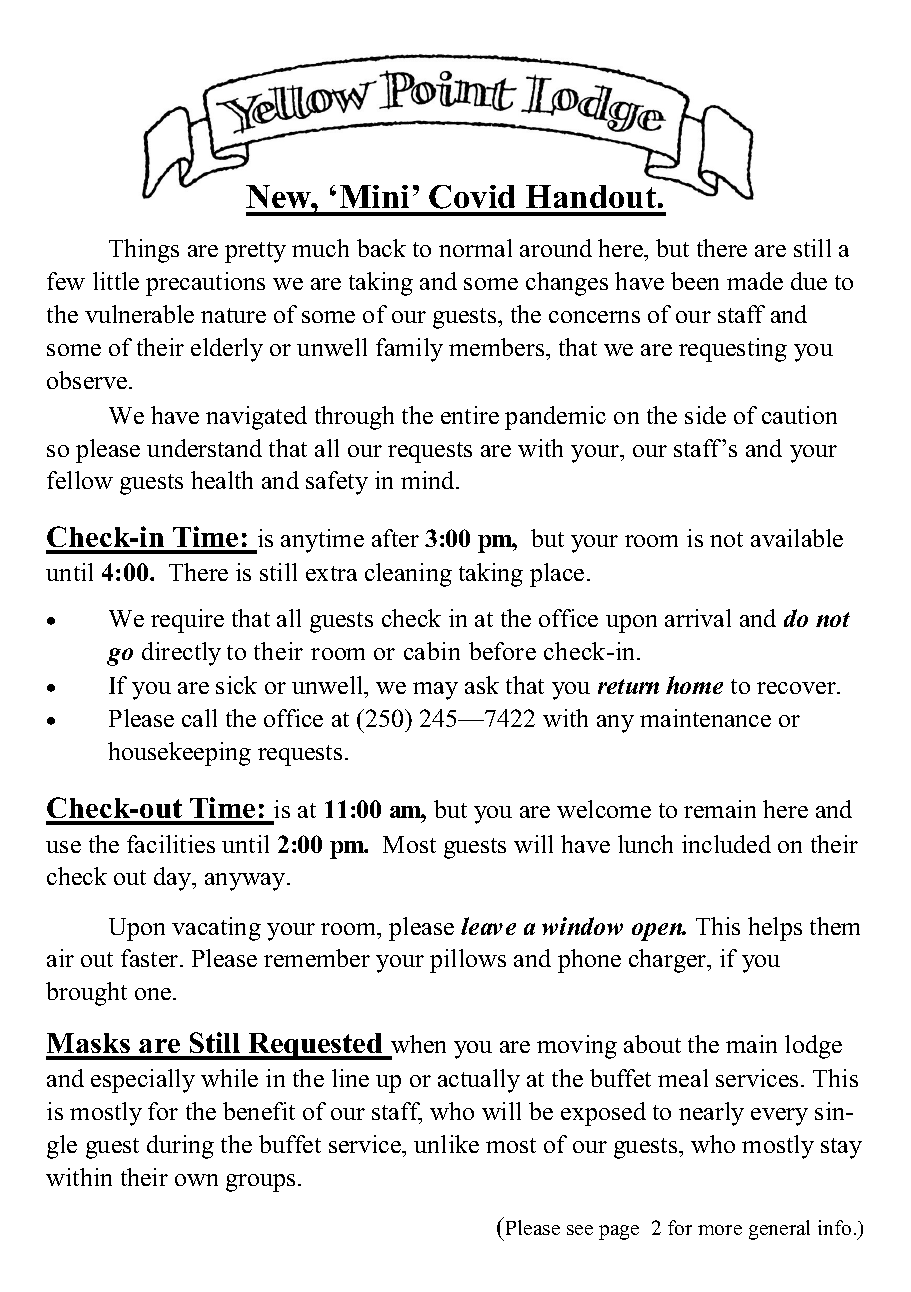 This page has width=911, height=1292. Describe the element at coordinates (187, 621) in the page. I see `require` at that location.
